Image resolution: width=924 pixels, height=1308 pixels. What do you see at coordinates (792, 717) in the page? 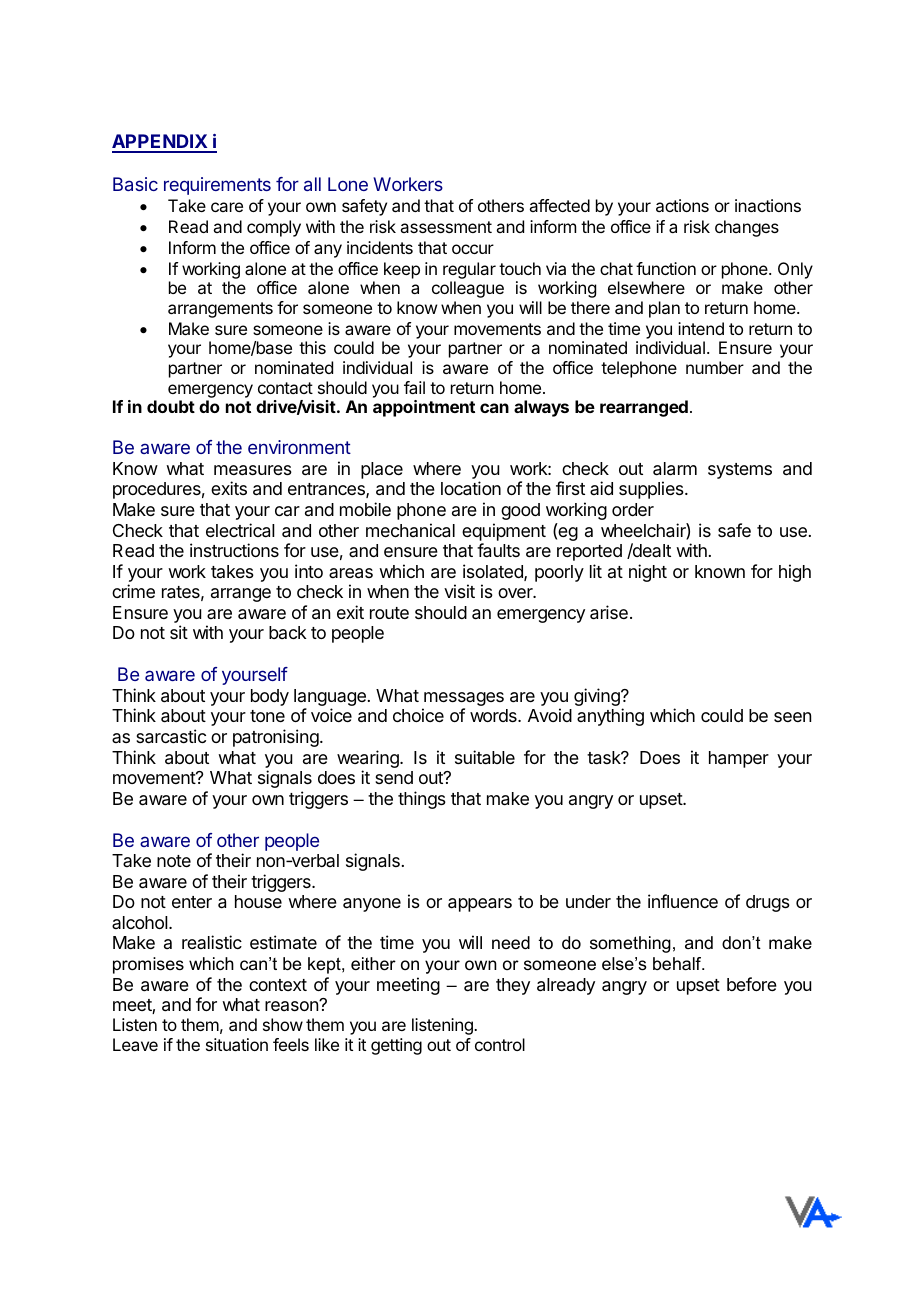
I see `seen` at bounding box center [792, 717].
